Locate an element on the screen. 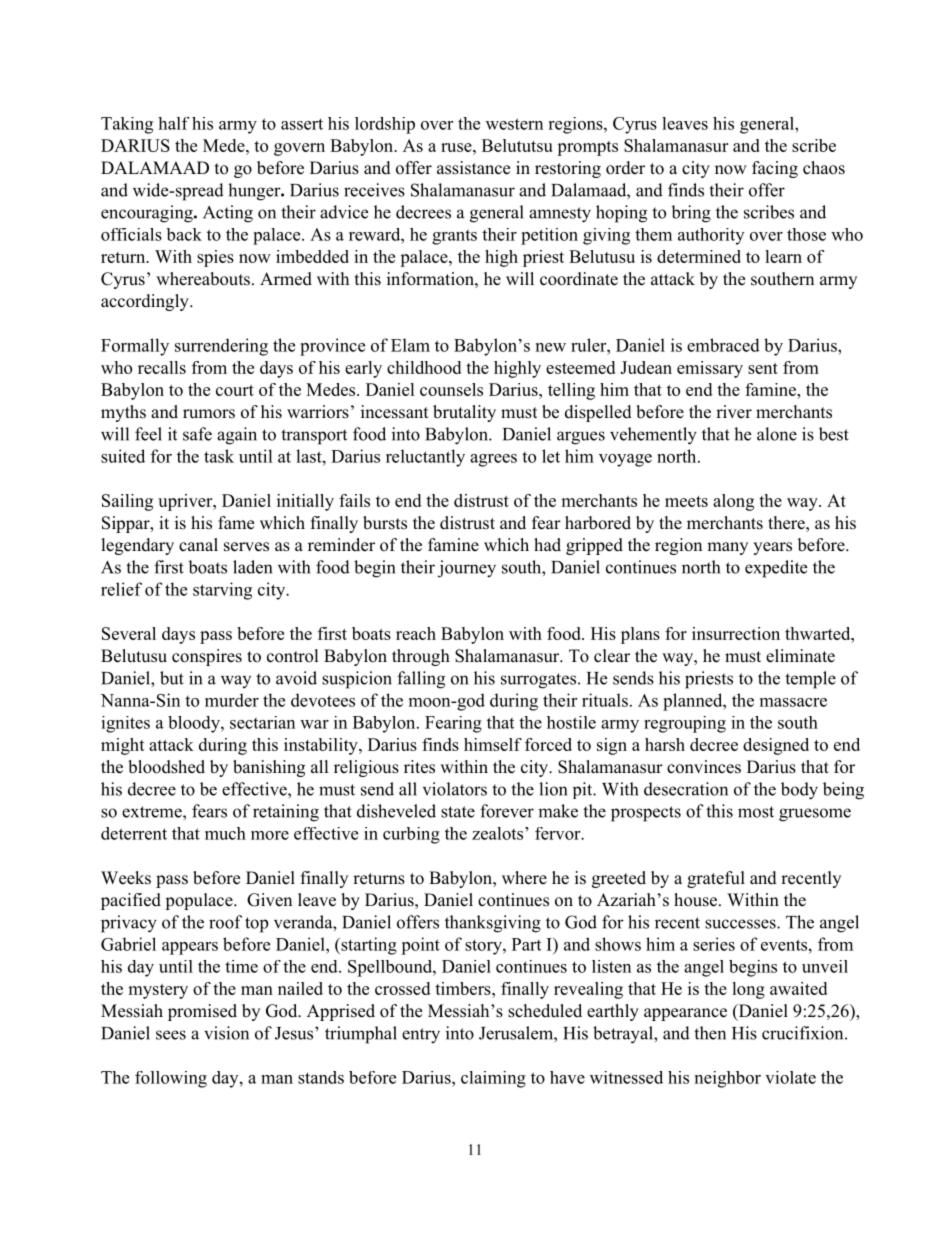 Image resolution: width=952 pixels, height=1233 pixels. assistance is located at coordinates (473, 168).
